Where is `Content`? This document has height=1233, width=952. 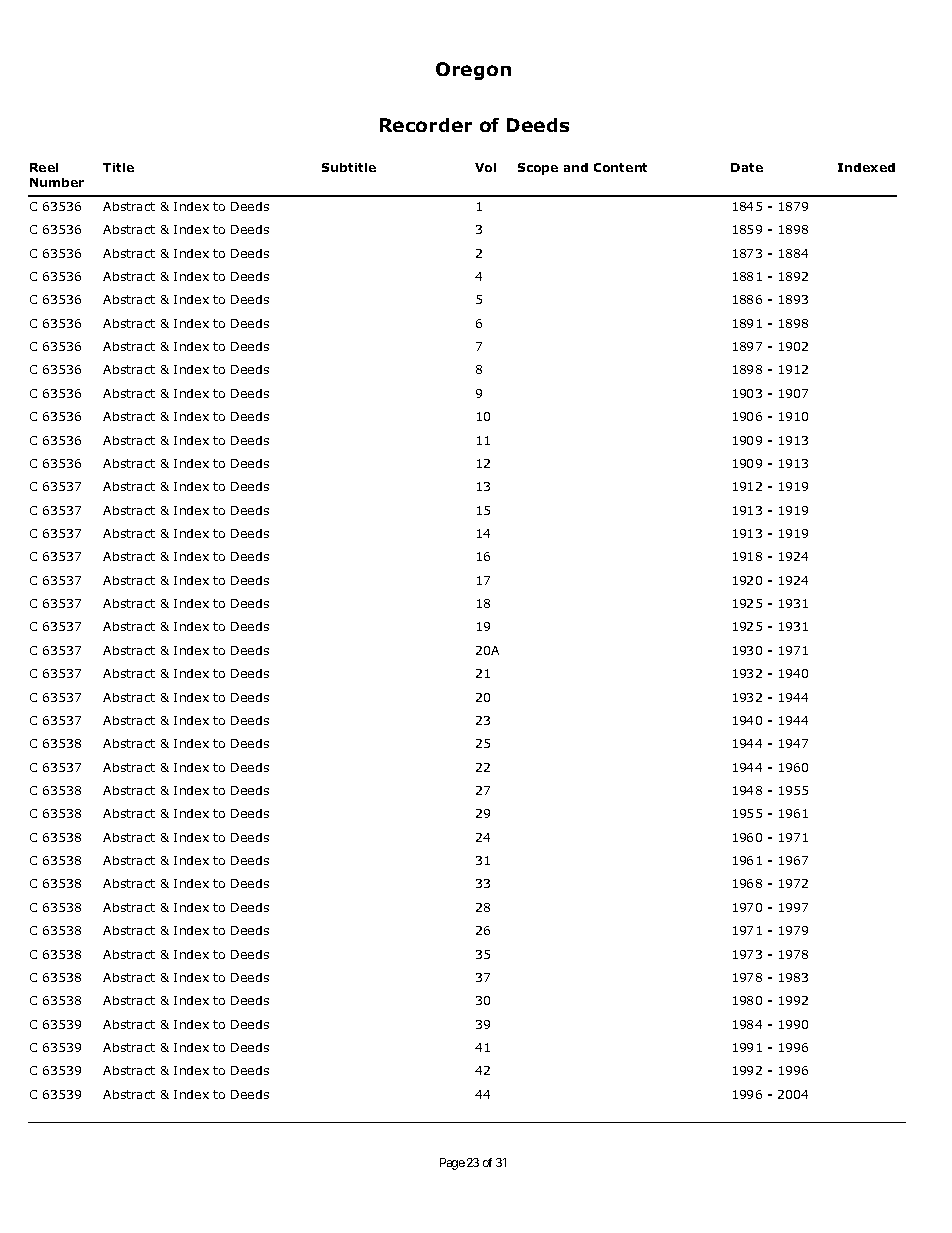
Content is located at coordinates (620, 167).
